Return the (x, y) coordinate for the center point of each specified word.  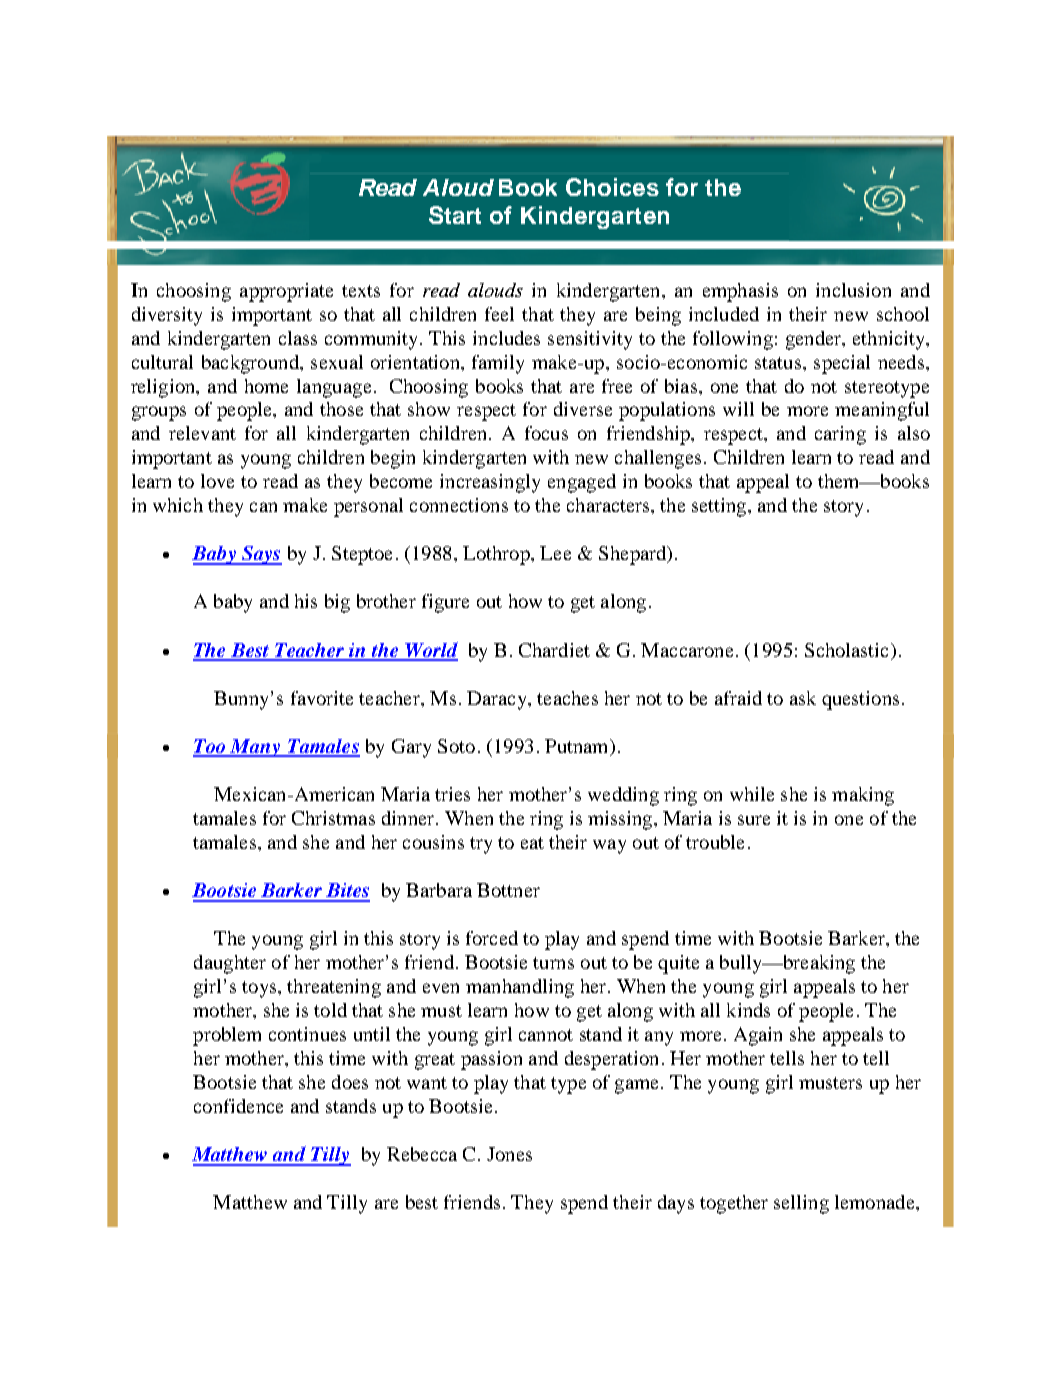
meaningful (882, 411)
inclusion (853, 290)
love (217, 481)
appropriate (286, 292)
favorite (322, 698)
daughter (230, 964)
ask (803, 698)
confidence (238, 1106)
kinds (748, 1010)
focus (546, 433)
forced (492, 938)
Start (455, 215)
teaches (567, 698)
